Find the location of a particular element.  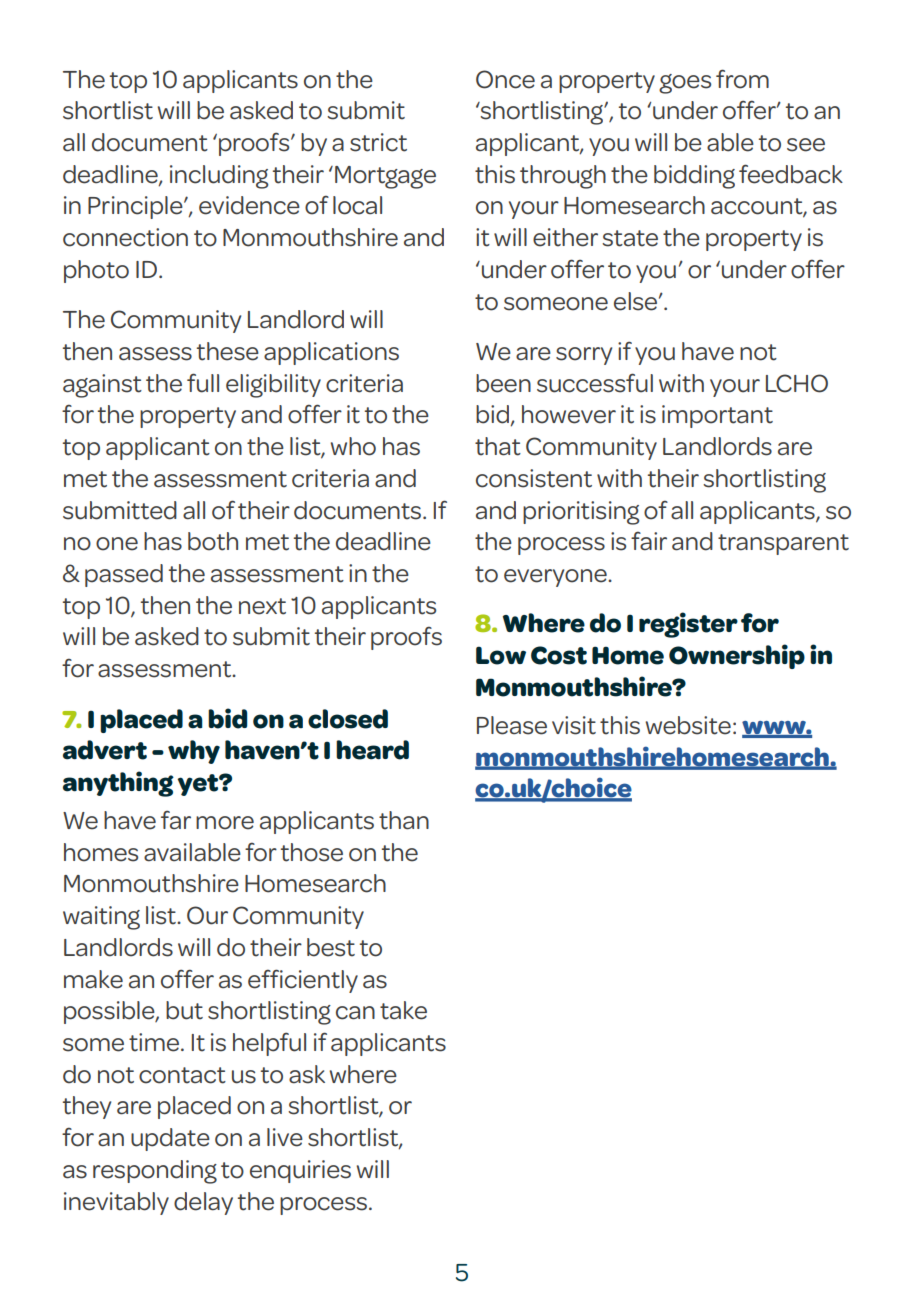

both is located at coordinates (213, 541).
